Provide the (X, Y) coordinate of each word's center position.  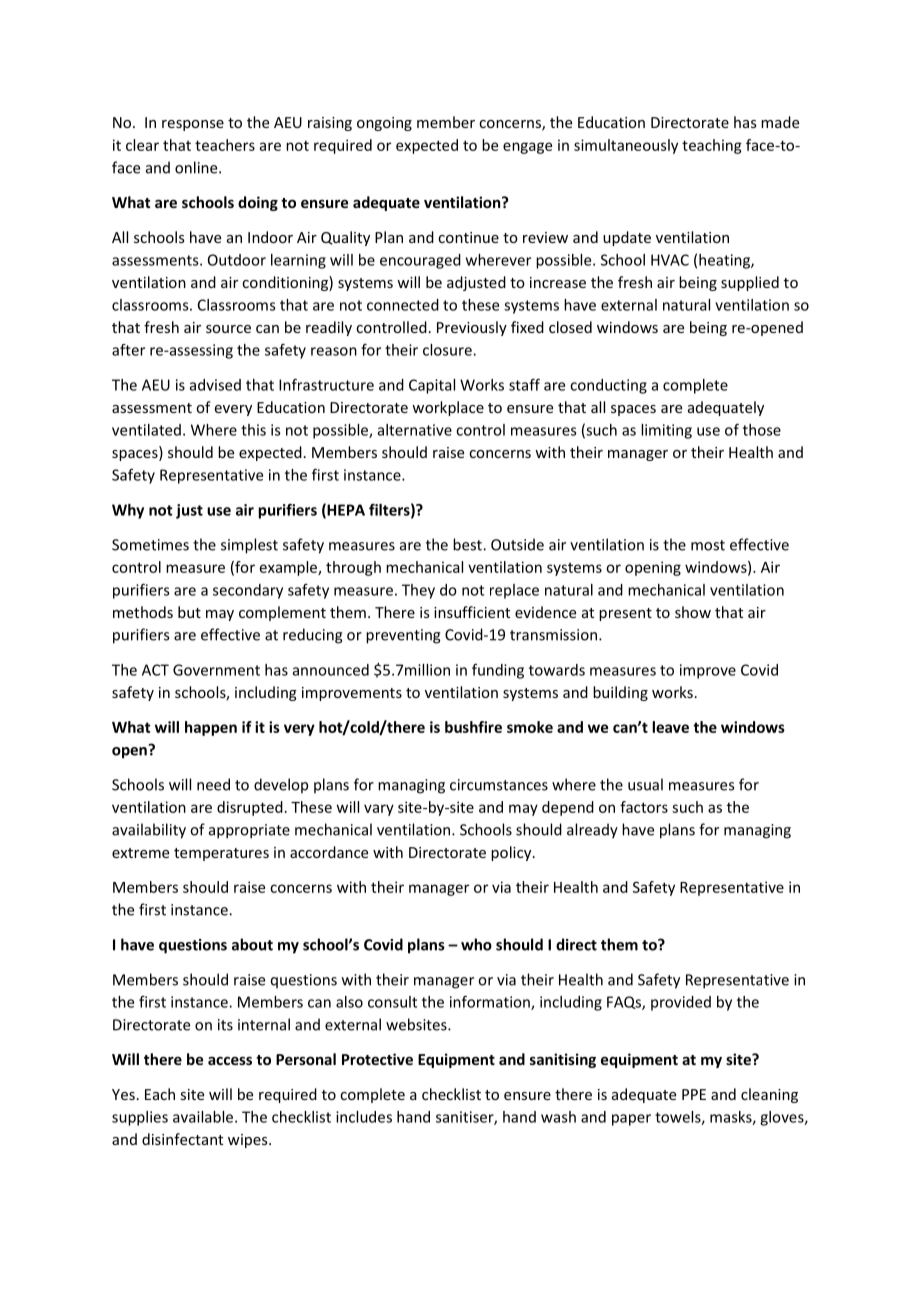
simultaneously (626, 146)
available (204, 1117)
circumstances (499, 785)
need (213, 784)
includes (364, 1117)
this (253, 430)
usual (645, 784)
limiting (666, 431)
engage (527, 148)
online (197, 167)
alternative (415, 430)
